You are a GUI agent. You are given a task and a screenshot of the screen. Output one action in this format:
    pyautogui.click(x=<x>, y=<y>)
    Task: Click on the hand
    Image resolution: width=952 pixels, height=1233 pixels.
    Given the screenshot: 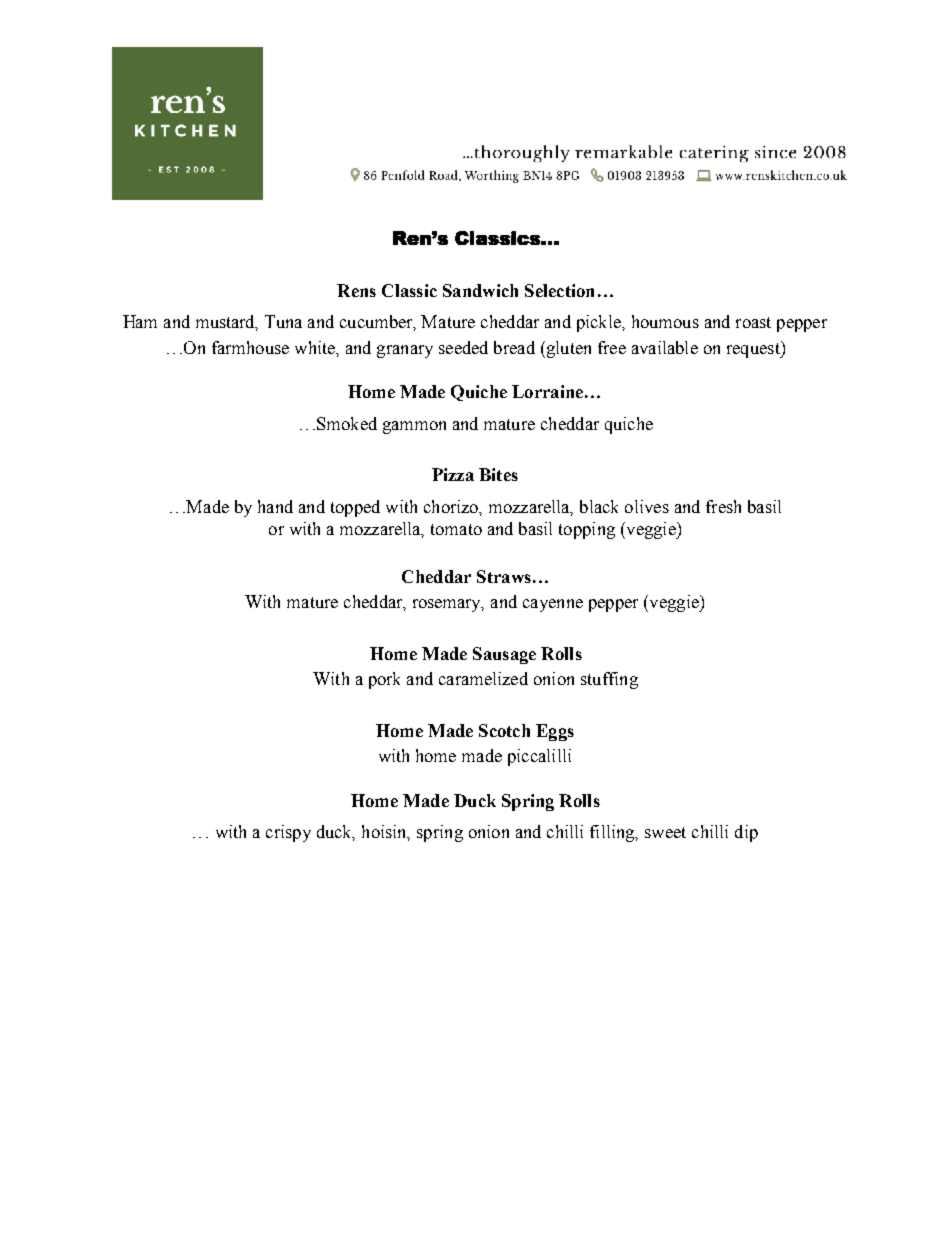 What is the action you would take?
    pyautogui.click(x=275, y=506)
